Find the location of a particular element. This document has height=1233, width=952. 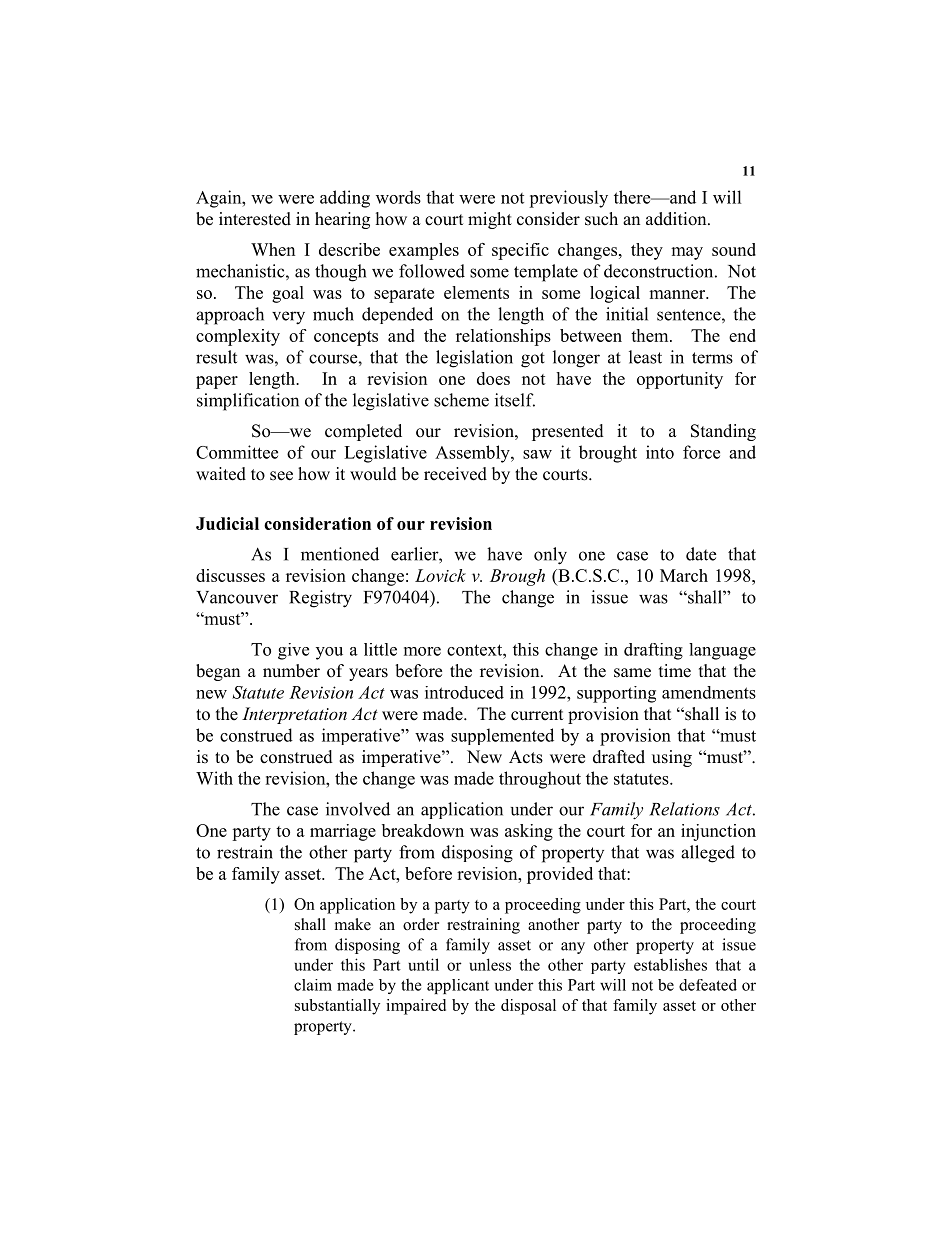

addition is located at coordinates (677, 219).
